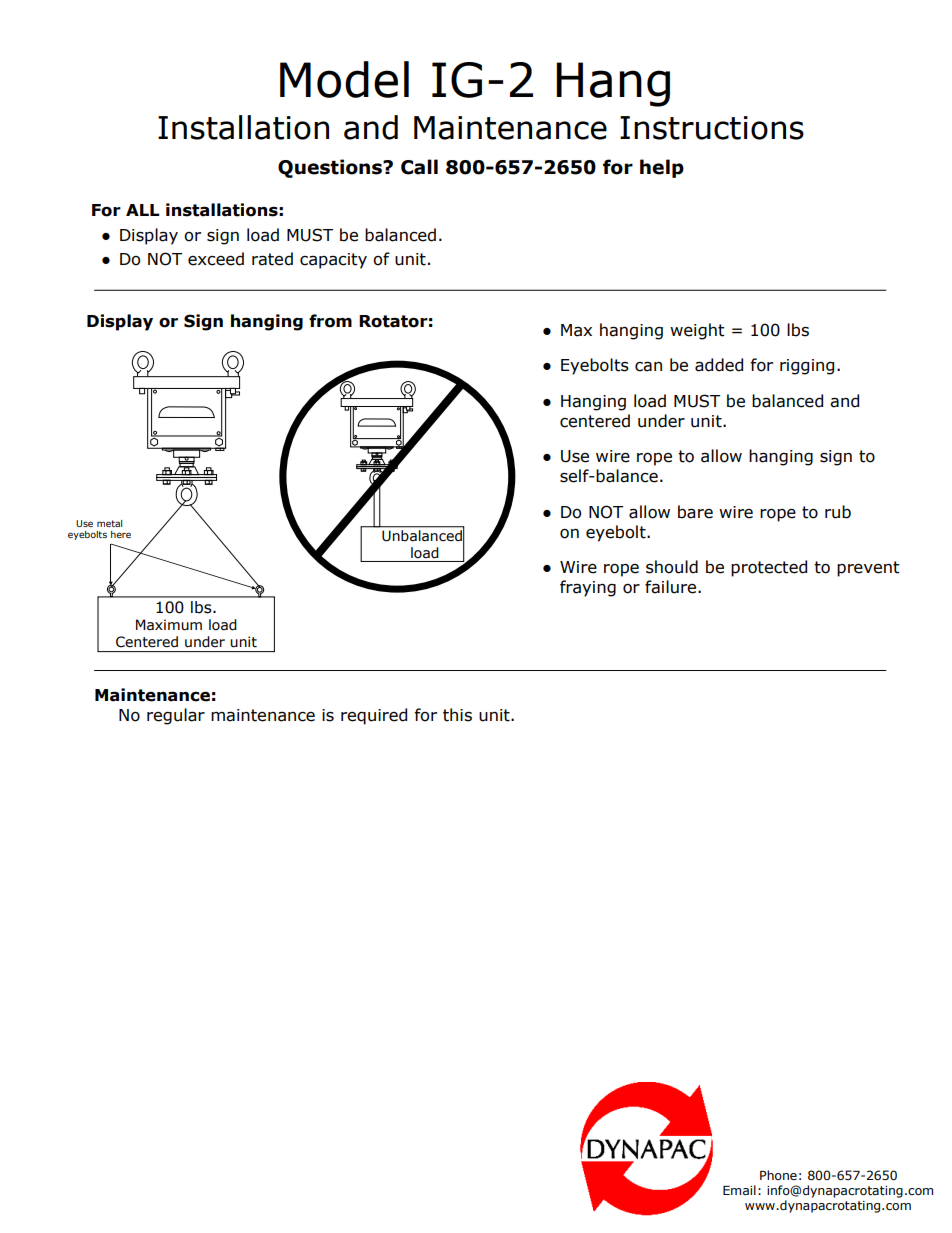 This screenshot has height=1233, width=952. Describe the element at coordinates (648, 367) in the screenshot. I see `can` at that location.
